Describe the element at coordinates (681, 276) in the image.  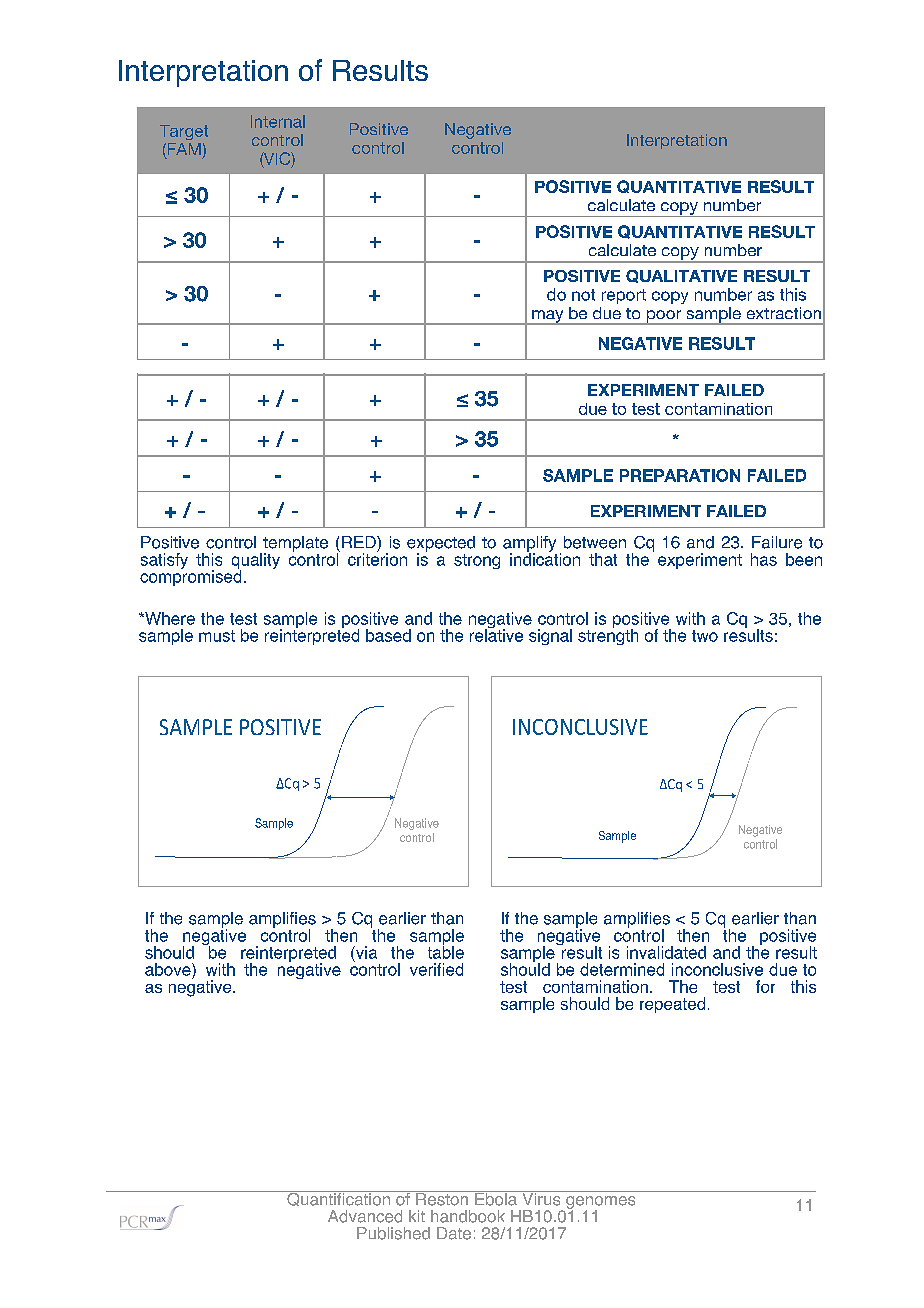
I see `QUALITATIVE` at that location.
